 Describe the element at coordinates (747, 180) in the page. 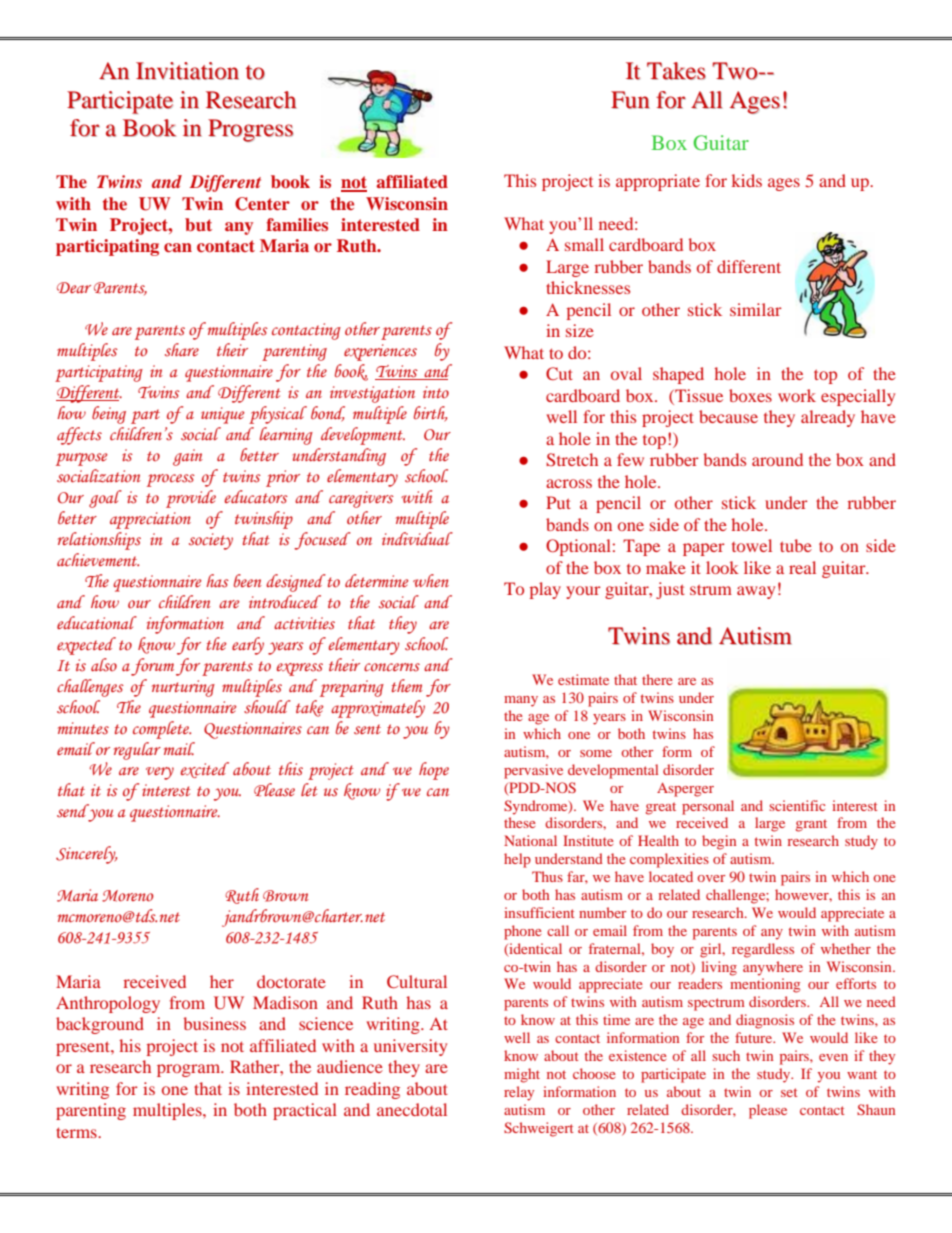

I see `kids` at that location.
